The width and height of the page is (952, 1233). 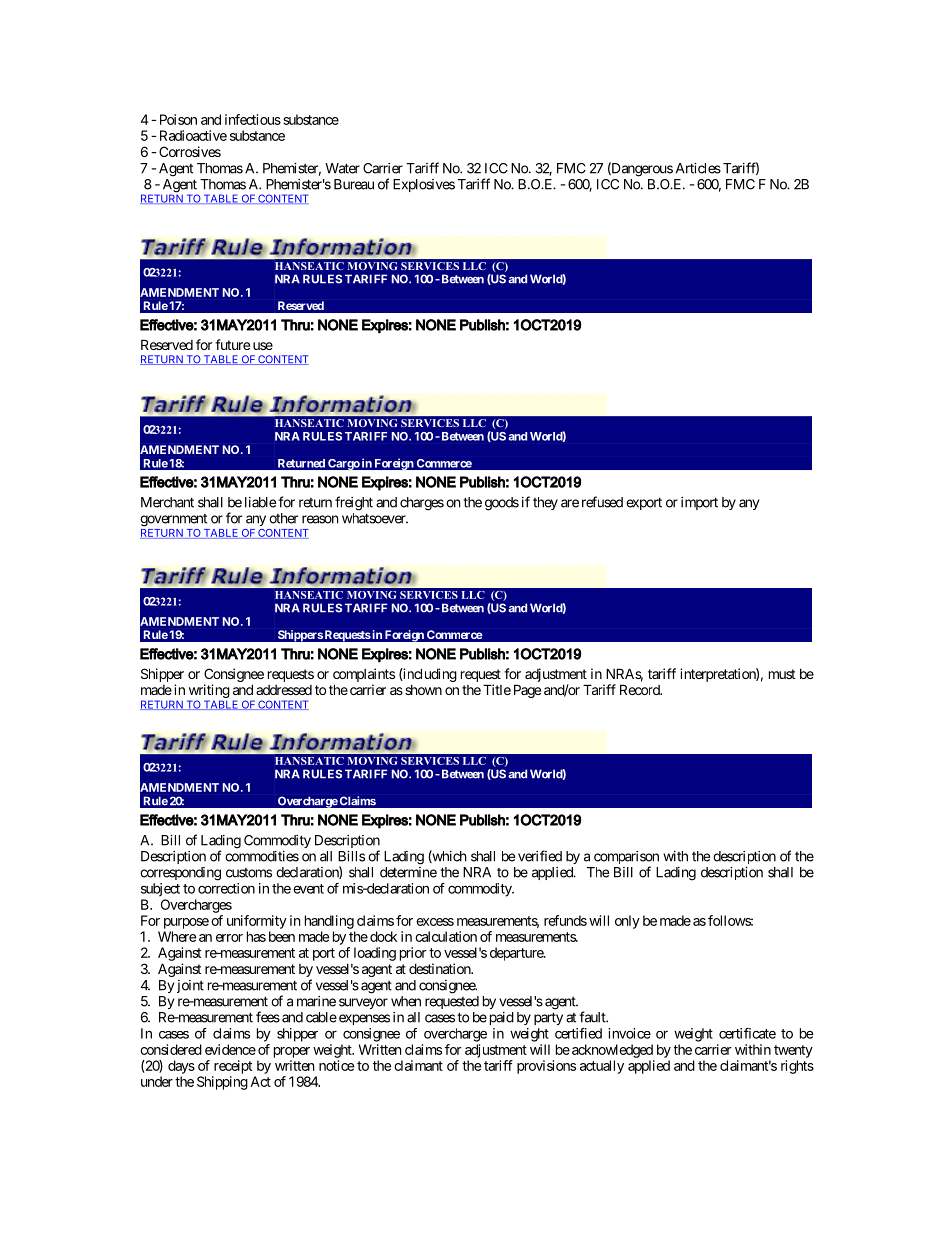 What do you see at coordinates (782, 674) in the page?
I see `must` at bounding box center [782, 674].
